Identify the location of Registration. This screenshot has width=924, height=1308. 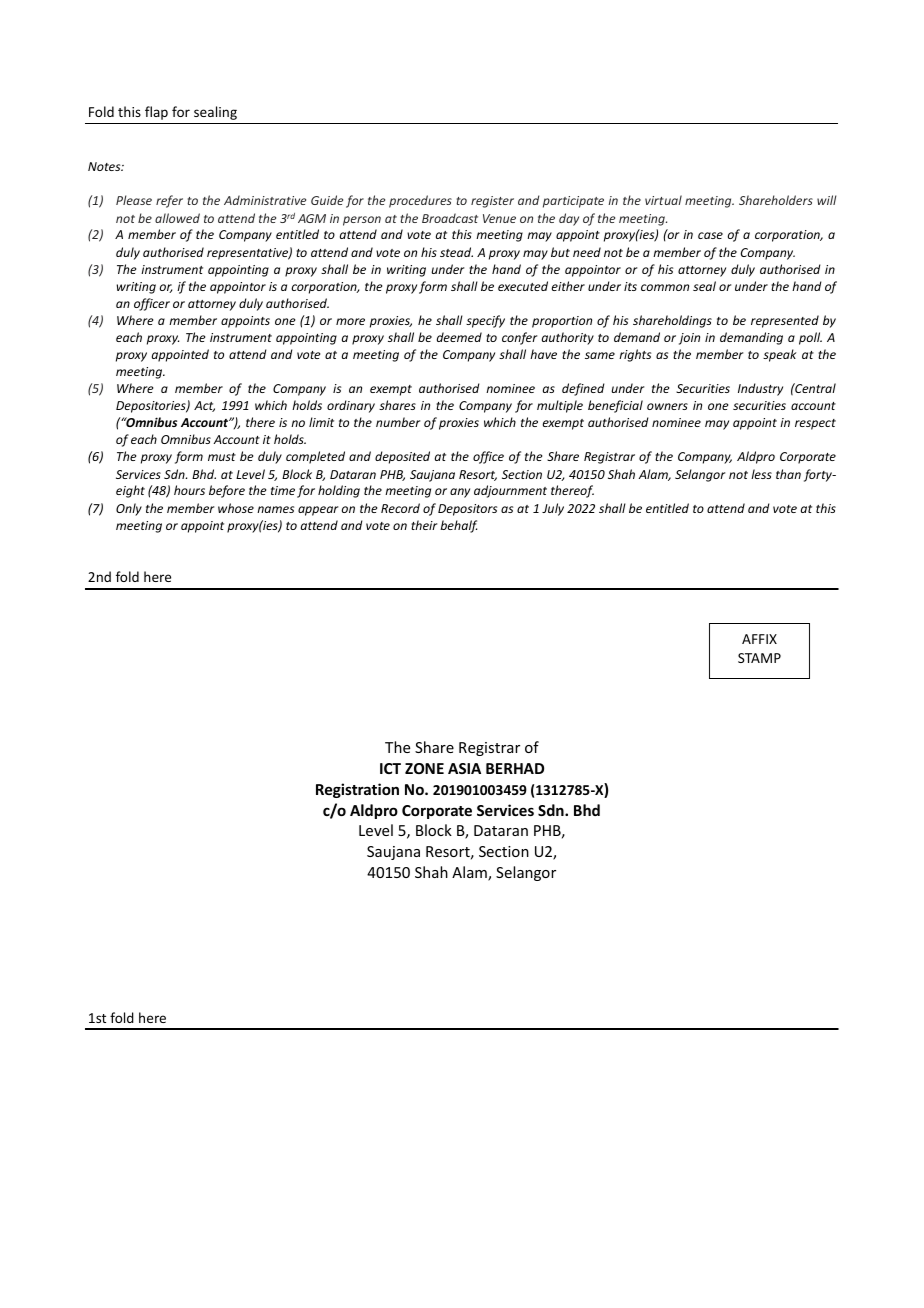
(357, 790).
